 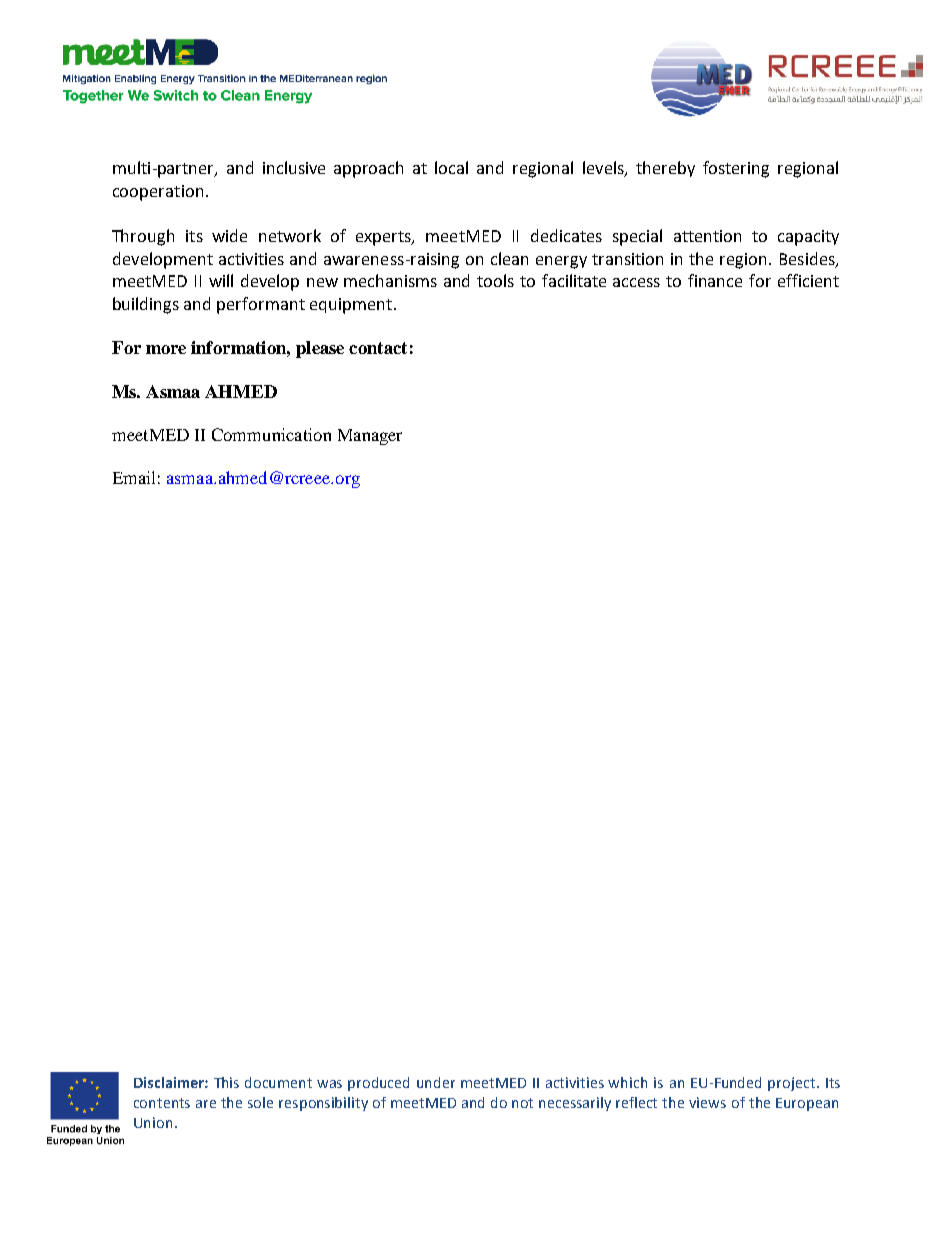 What do you see at coordinates (226, 1082) in the screenshot?
I see `This` at bounding box center [226, 1082].
